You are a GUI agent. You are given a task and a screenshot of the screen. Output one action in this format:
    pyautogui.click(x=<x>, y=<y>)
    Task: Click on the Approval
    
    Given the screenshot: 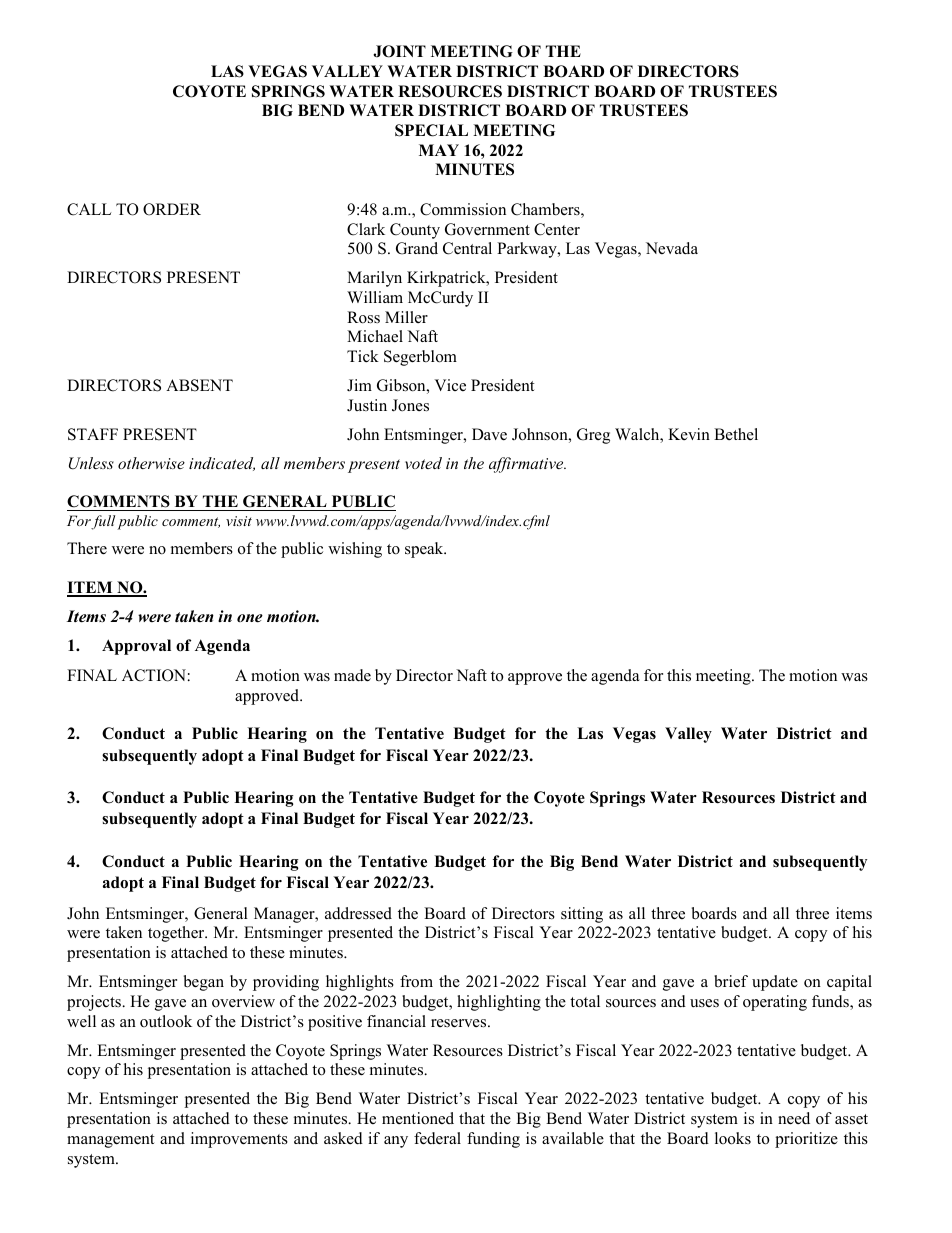 What is the action you would take?
    pyautogui.click(x=136, y=647)
